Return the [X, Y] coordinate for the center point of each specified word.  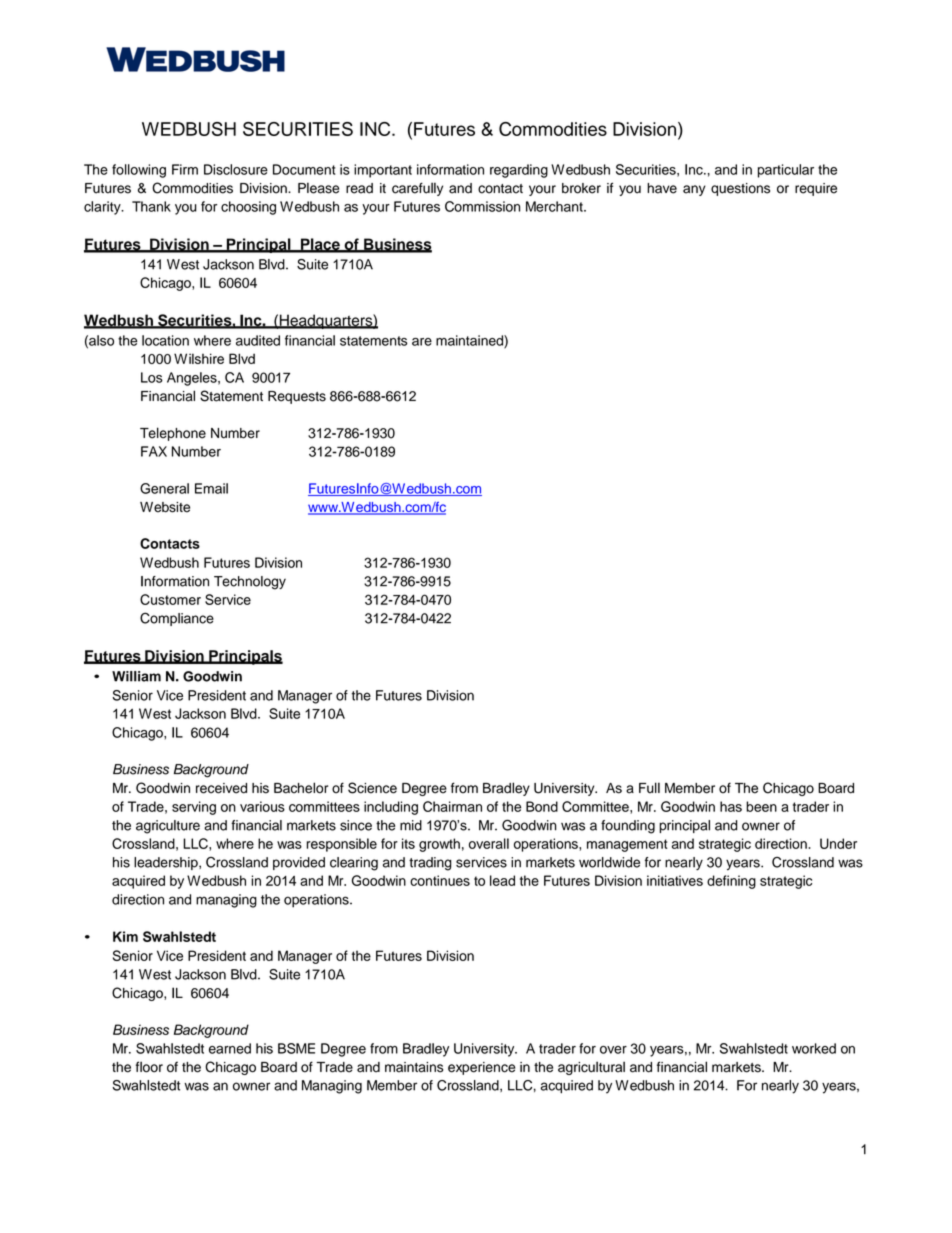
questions [740, 189]
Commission [482, 206]
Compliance [177, 619]
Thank [151, 206]
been [761, 806]
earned [230, 1048]
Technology [250, 583]
